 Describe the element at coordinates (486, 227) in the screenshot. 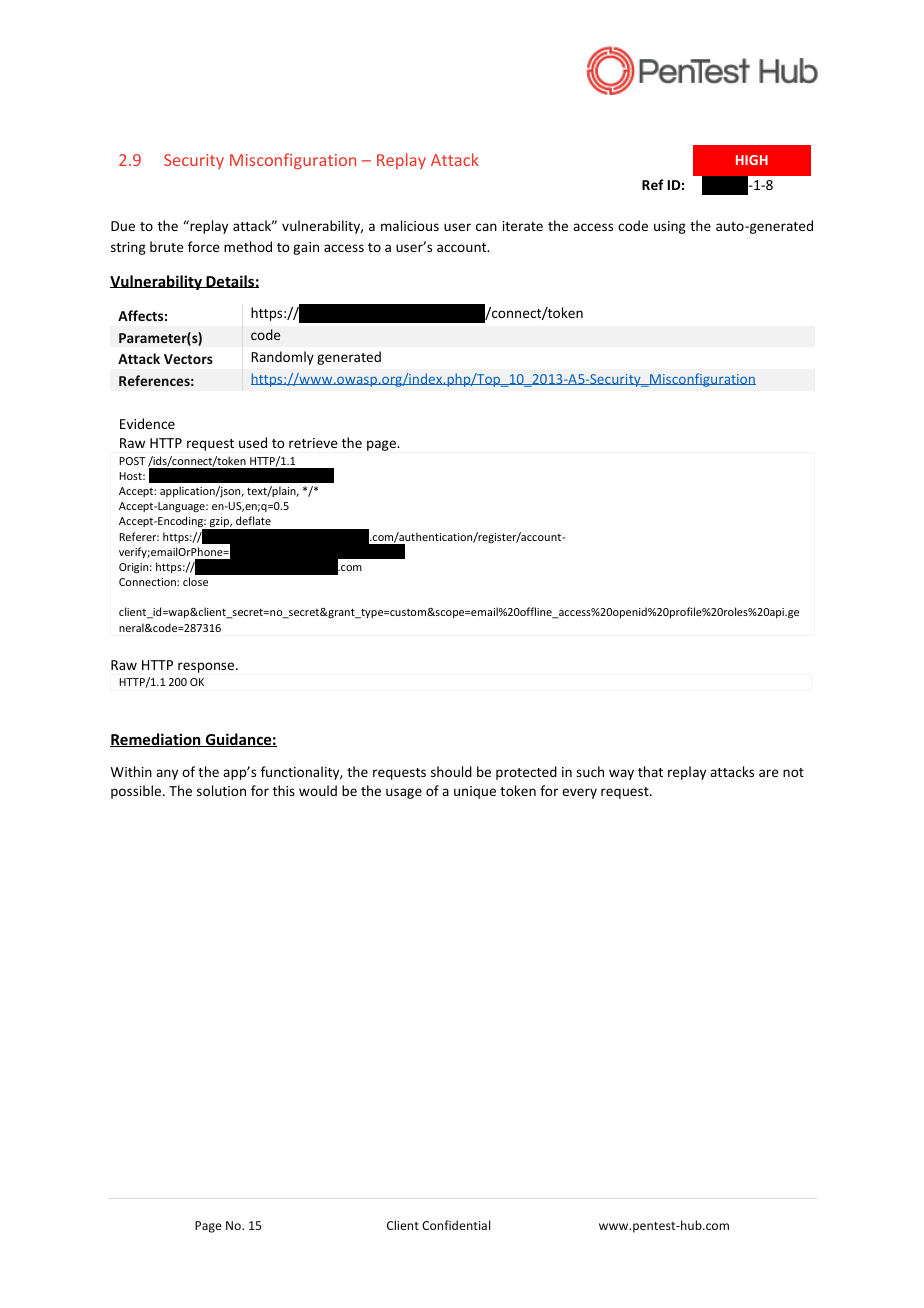

I see `can` at that location.
